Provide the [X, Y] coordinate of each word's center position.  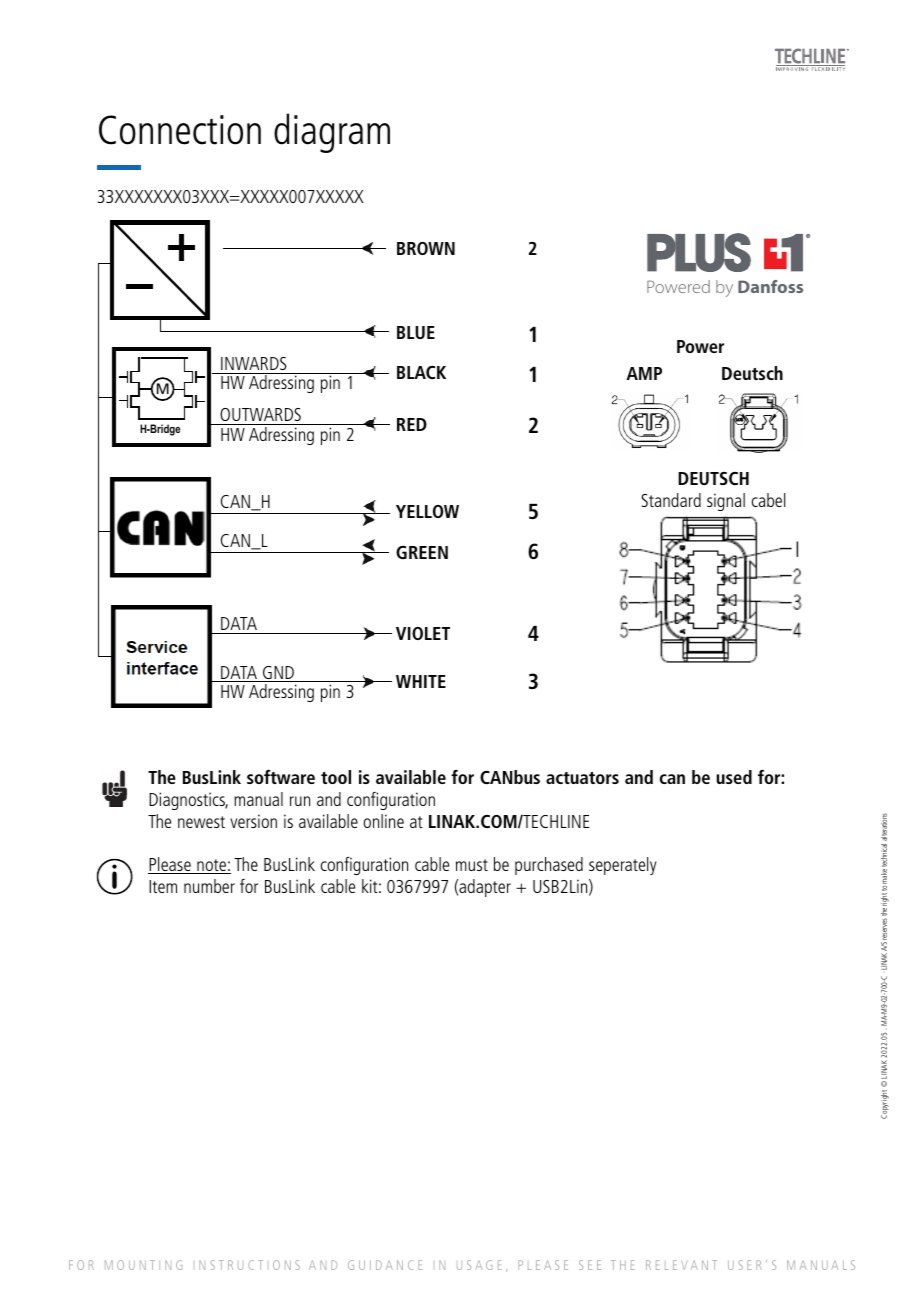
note [211, 866]
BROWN [426, 248]
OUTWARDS [260, 414]
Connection [180, 130]
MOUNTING [143, 1265]
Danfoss [770, 286]
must [472, 865]
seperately [622, 866]
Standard [671, 500]
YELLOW [427, 511]
